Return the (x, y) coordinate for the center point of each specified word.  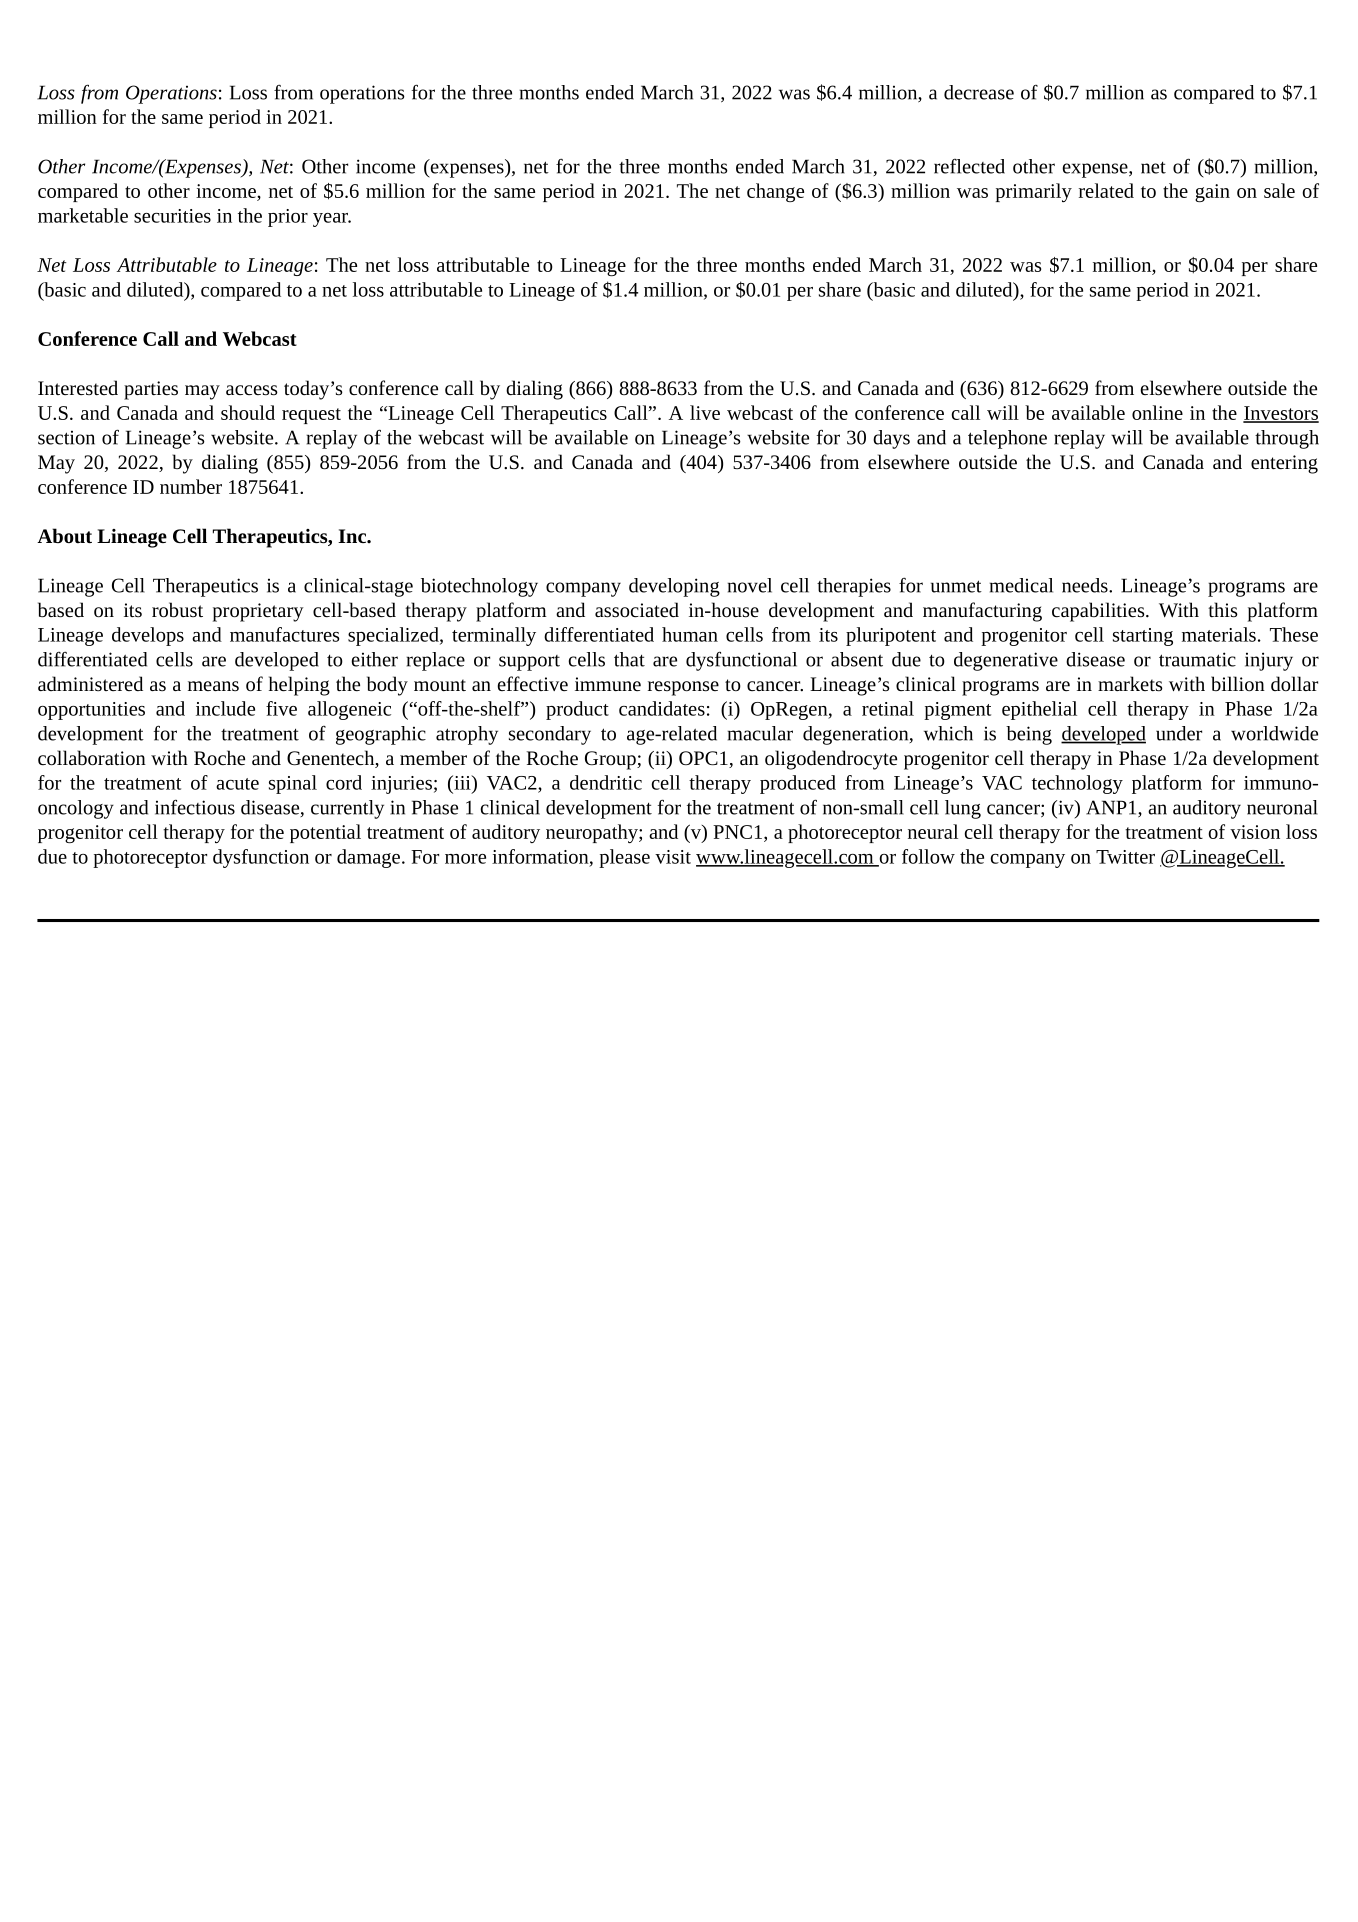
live (705, 412)
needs (1086, 585)
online (1157, 412)
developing (674, 587)
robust (177, 609)
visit (673, 857)
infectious (195, 807)
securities (172, 216)
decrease (979, 92)
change (775, 192)
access (252, 390)
